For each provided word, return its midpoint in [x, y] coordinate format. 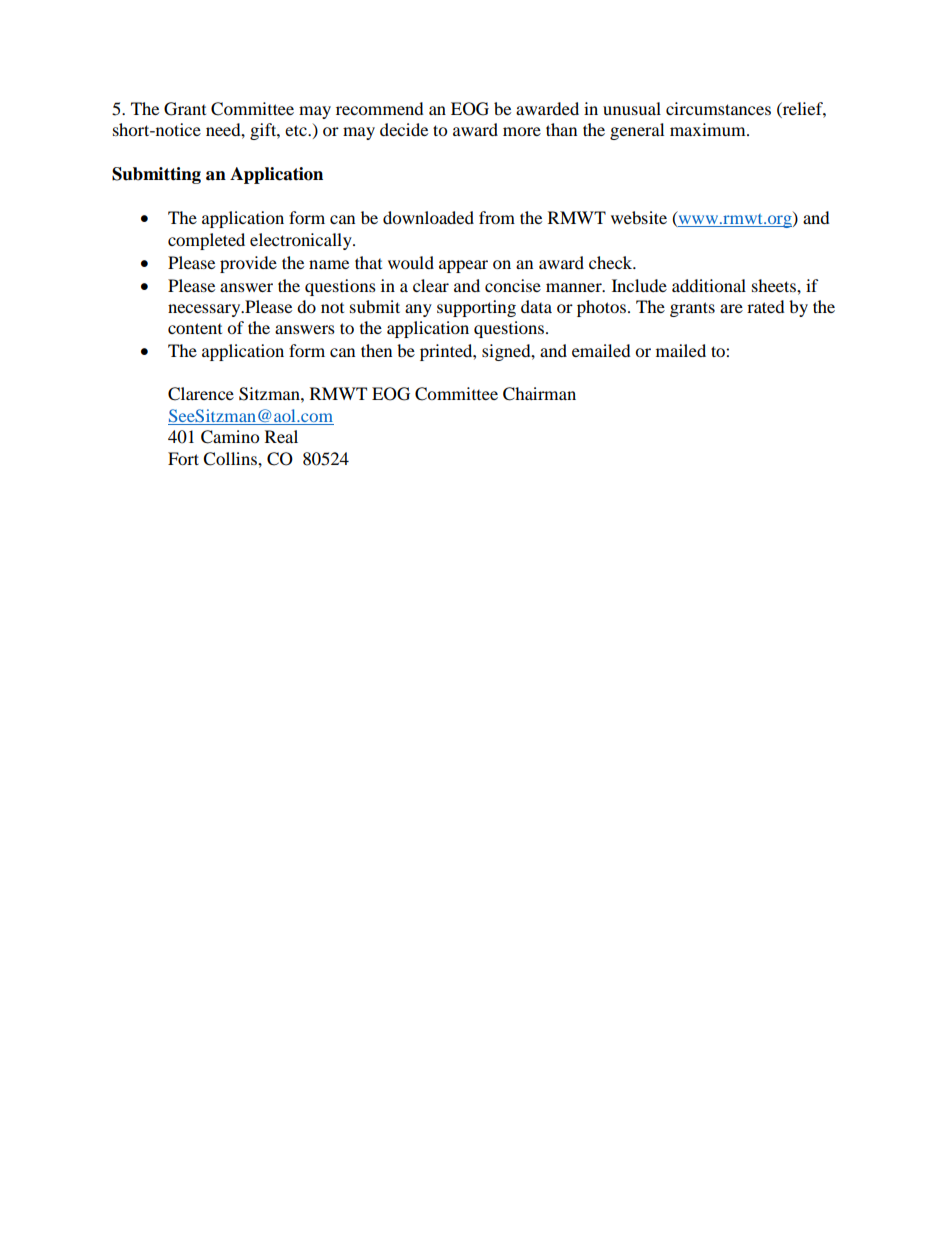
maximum [709, 129]
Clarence [201, 394]
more [522, 131]
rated [766, 306]
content [195, 328]
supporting [476, 308]
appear [463, 266]
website [639, 217]
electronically [302, 241]
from [497, 217]
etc [297, 130]
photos [603, 308]
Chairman [539, 394]
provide [248, 264]
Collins [231, 459]
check [612, 262]
